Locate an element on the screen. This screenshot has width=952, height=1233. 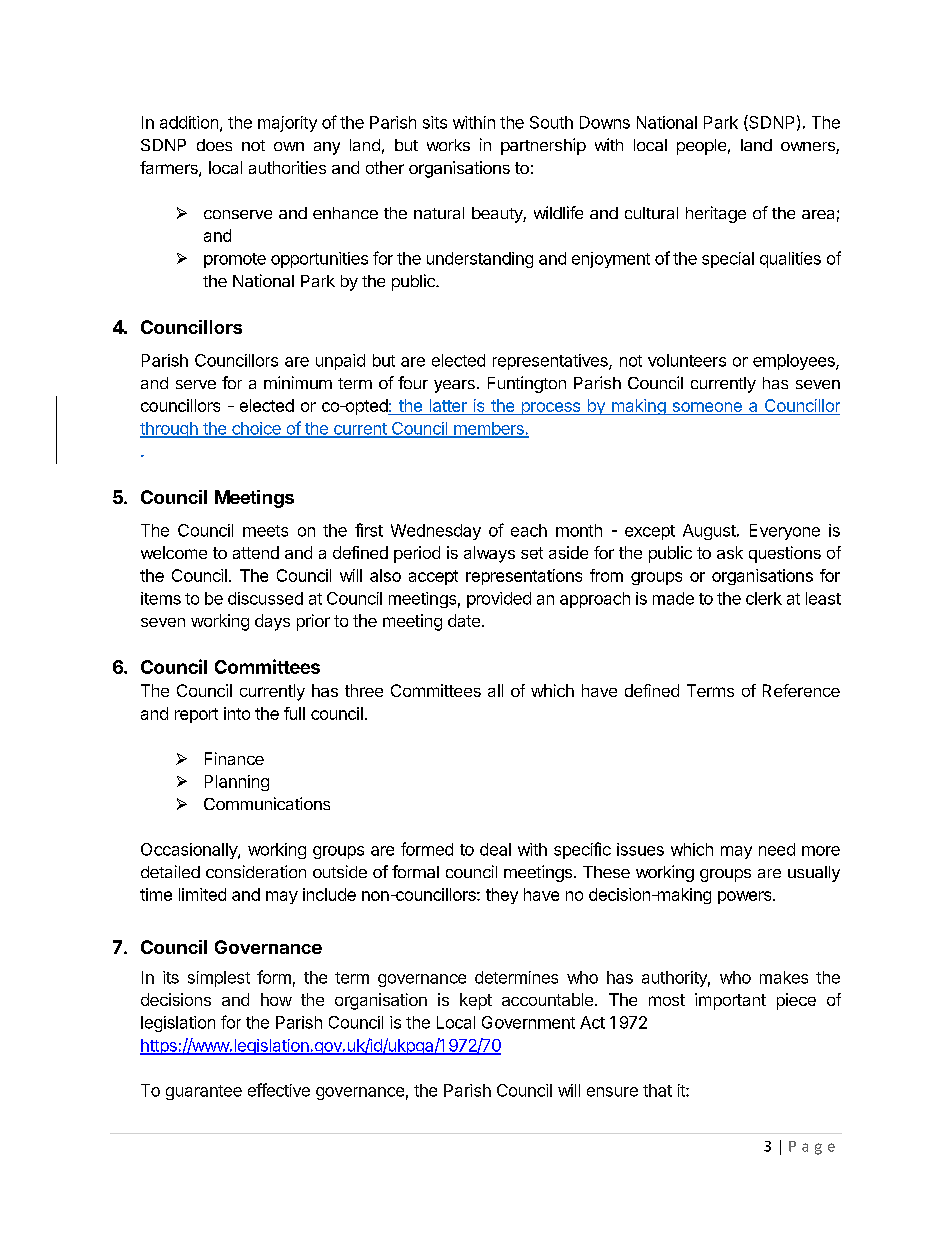
does is located at coordinates (214, 145).
